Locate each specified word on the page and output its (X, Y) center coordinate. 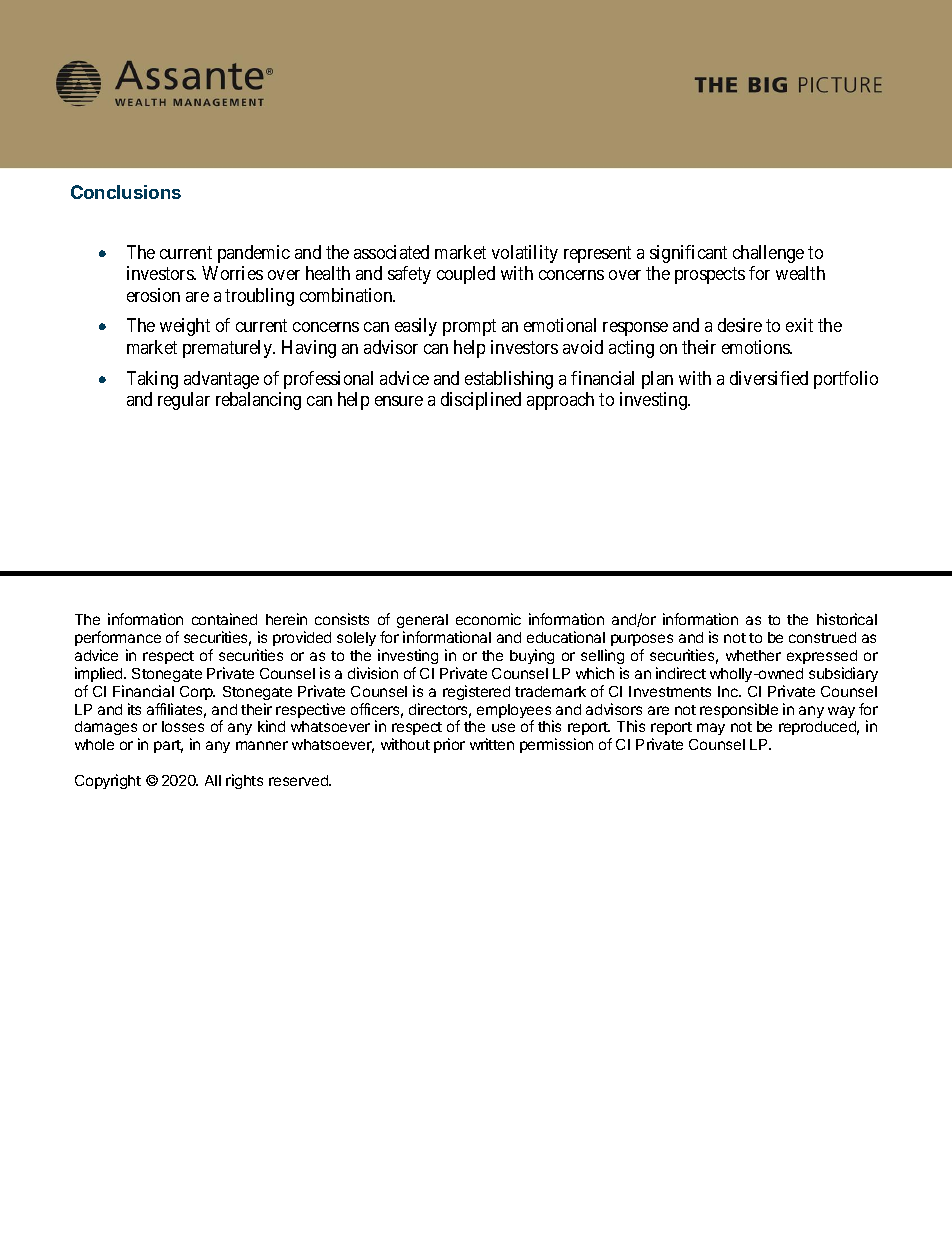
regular (184, 401)
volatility (525, 254)
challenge (768, 254)
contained (224, 619)
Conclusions (126, 192)
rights (244, 781)
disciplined (481, 401)
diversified (769, 378)
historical (847, 619)
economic (488, 619)
